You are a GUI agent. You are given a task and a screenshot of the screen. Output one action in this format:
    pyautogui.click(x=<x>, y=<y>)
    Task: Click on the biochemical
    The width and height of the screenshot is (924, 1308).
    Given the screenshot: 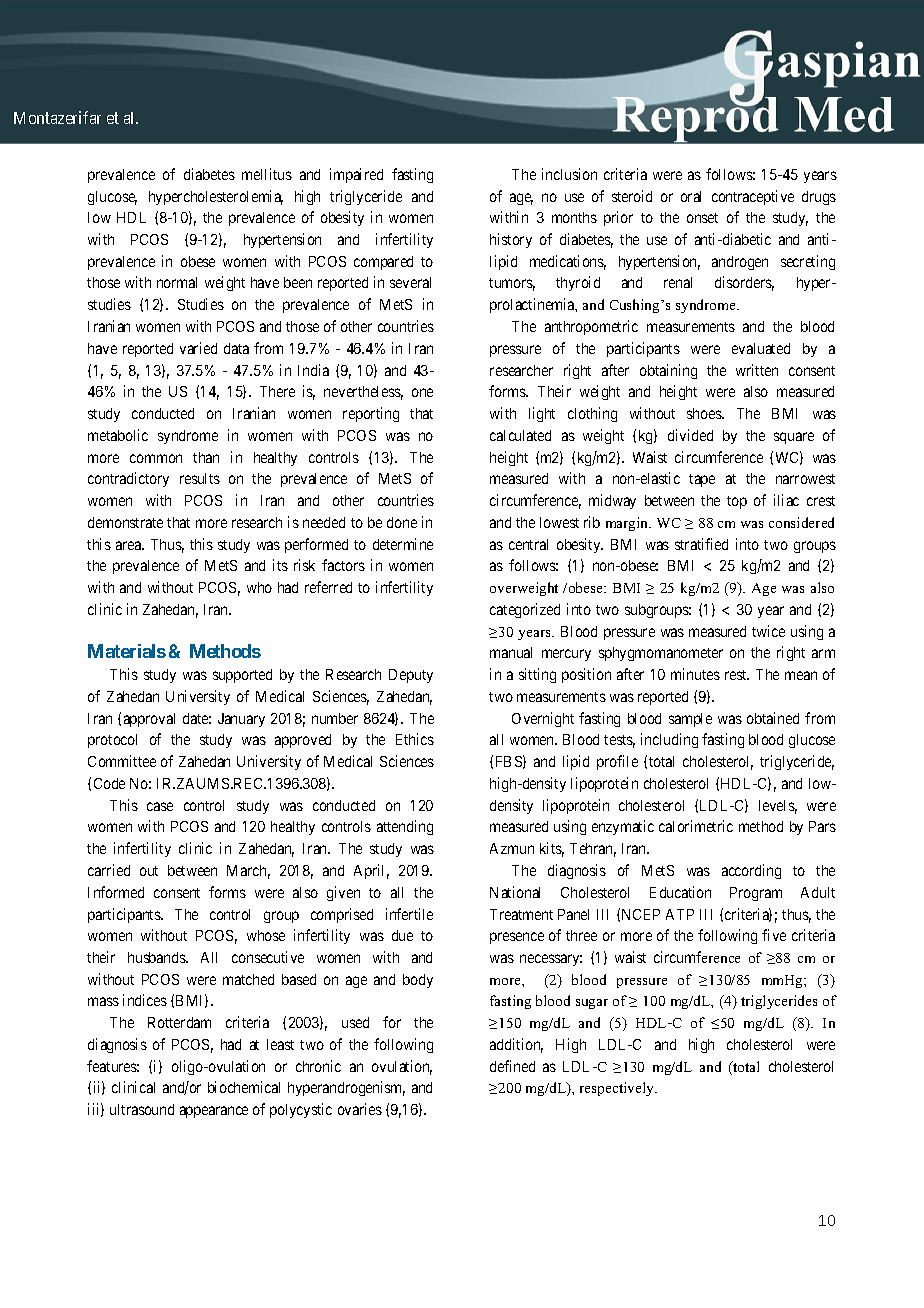 What is the action you would take?
    pyautogui.click(x=244, y=1087)
